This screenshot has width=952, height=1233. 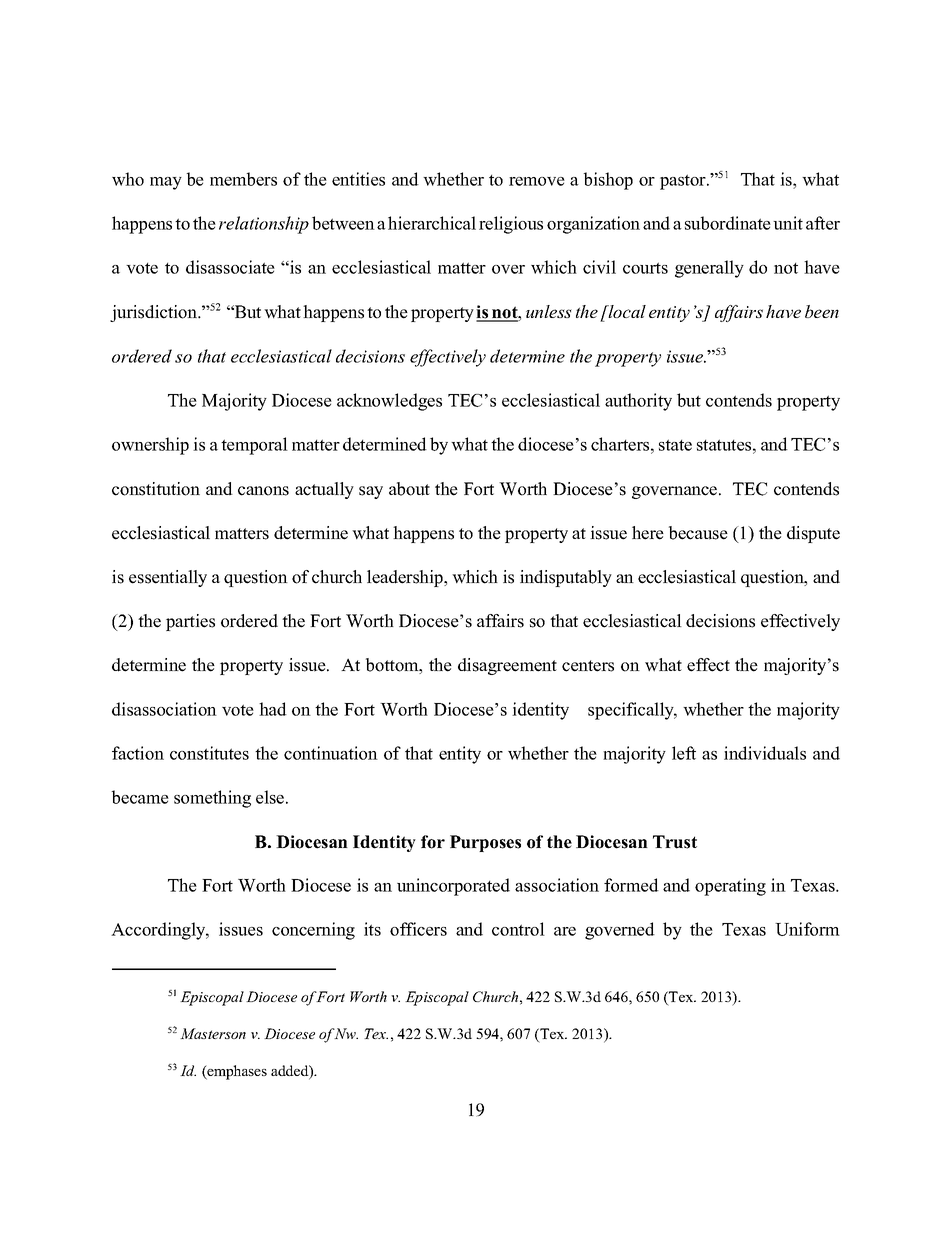 What do you see at coordinates (728, 223) in the screenshot?
I see `subordinate` at bounding box center [728, 223].
